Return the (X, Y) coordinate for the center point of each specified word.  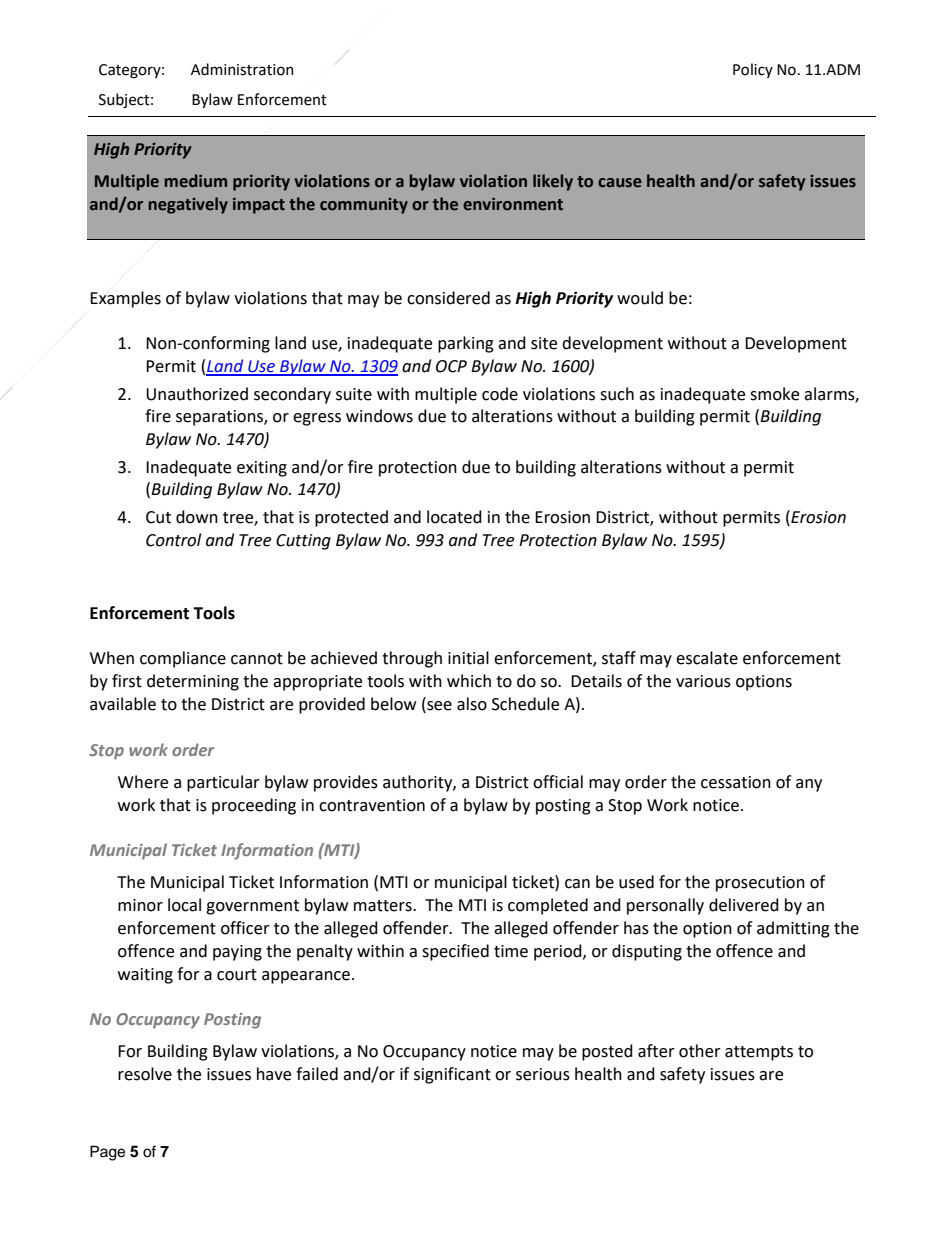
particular (223, 783)
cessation (736, 782)
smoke (774, 394)
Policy (753, 70)
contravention (372, 805)
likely (553, 182)
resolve (145, 1074)
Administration (242, 69)
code (500, 394)
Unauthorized (197, 394)
